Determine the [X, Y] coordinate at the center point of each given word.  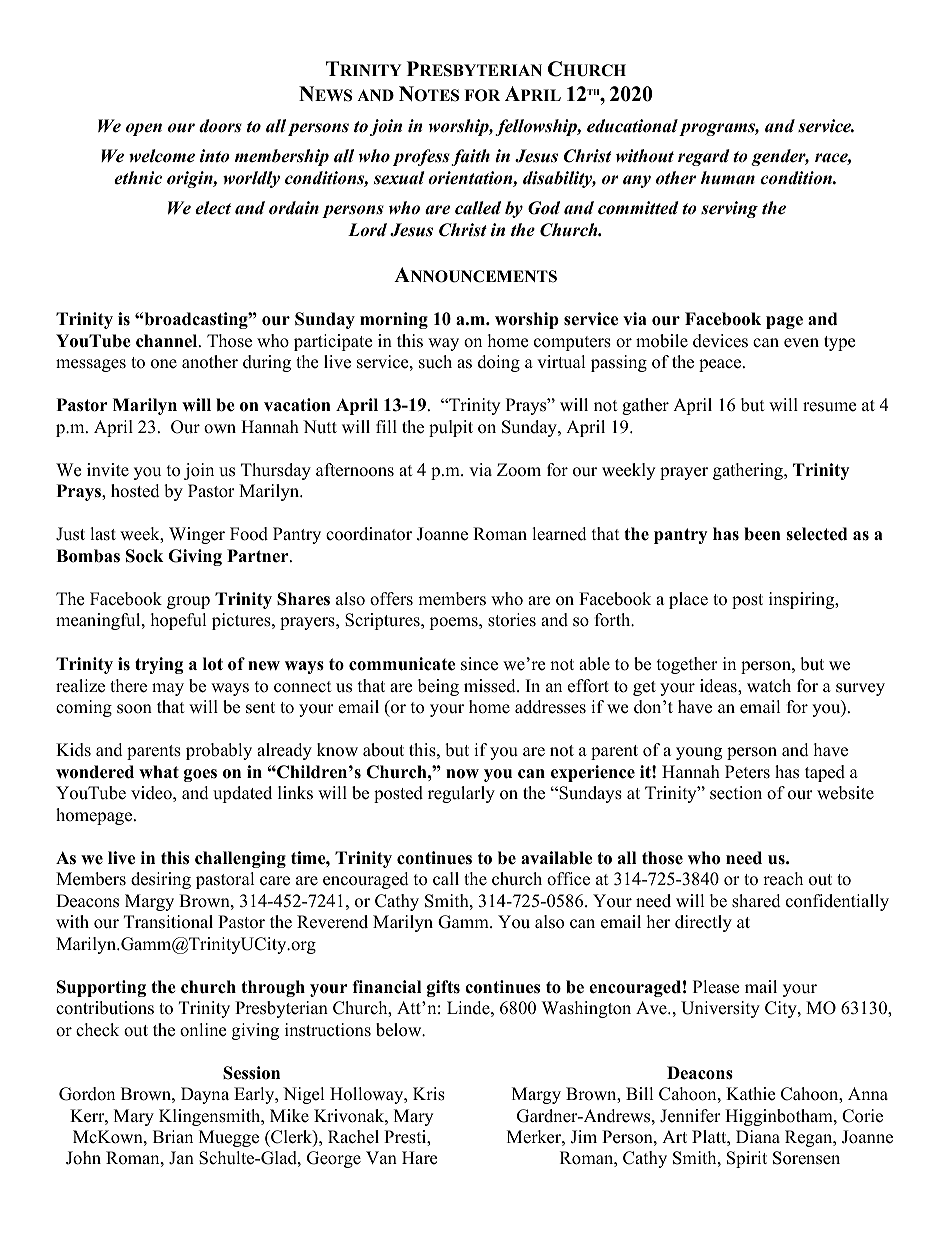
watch [769, 686]
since [479, 664]
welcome [162, 156]
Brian [173, 1136]
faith [470, 157]
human [728, 178]
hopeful [179, 621]
